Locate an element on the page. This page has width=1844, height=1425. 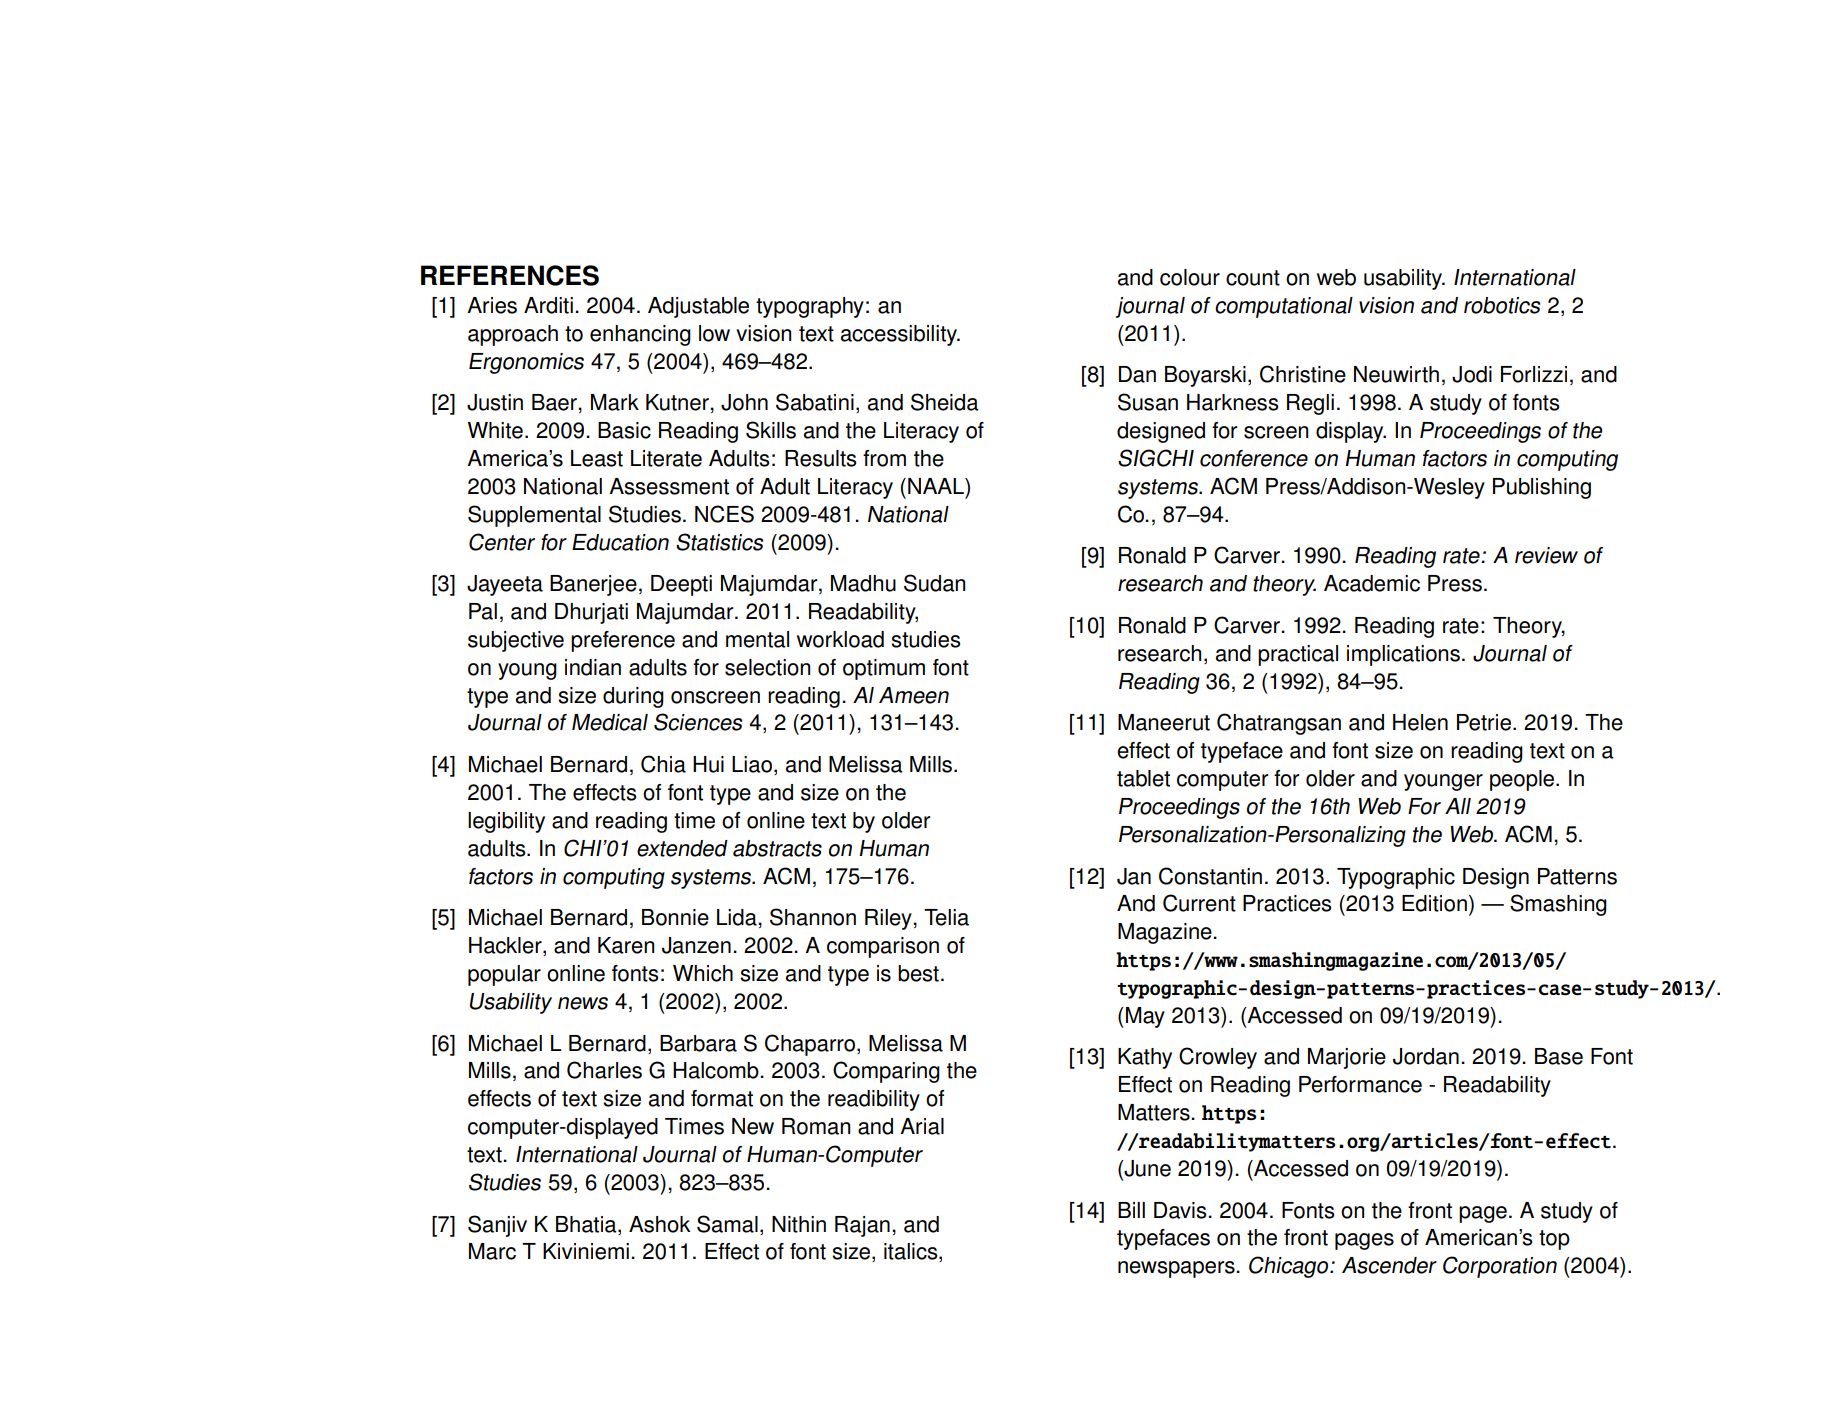
Ashok is located at coordinates (660, 1224).
